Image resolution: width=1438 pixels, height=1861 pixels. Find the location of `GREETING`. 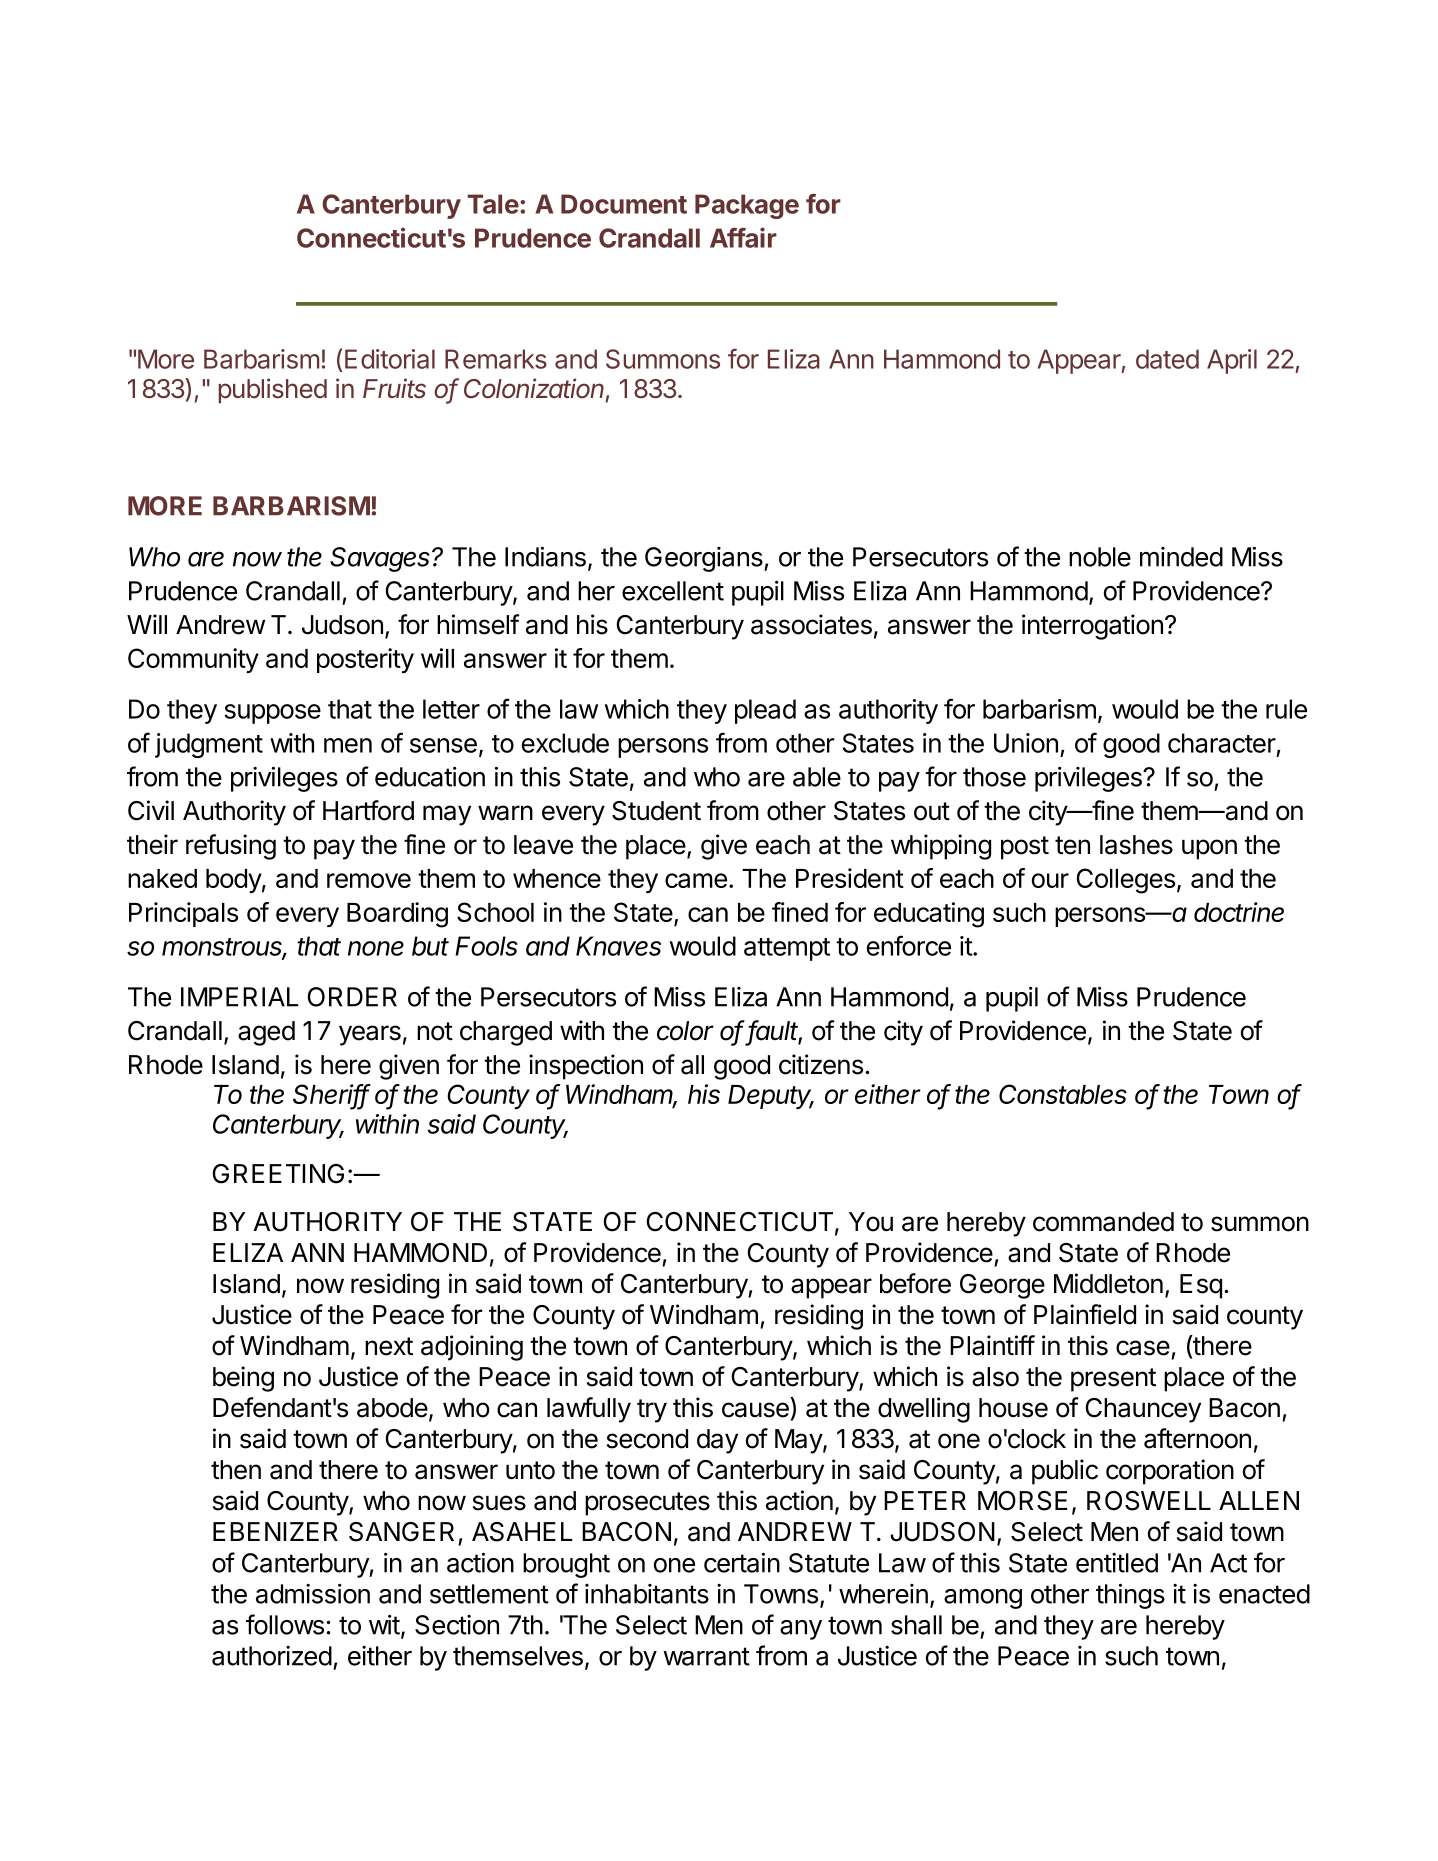

GREETING is located at coordinates (278, 1174).
